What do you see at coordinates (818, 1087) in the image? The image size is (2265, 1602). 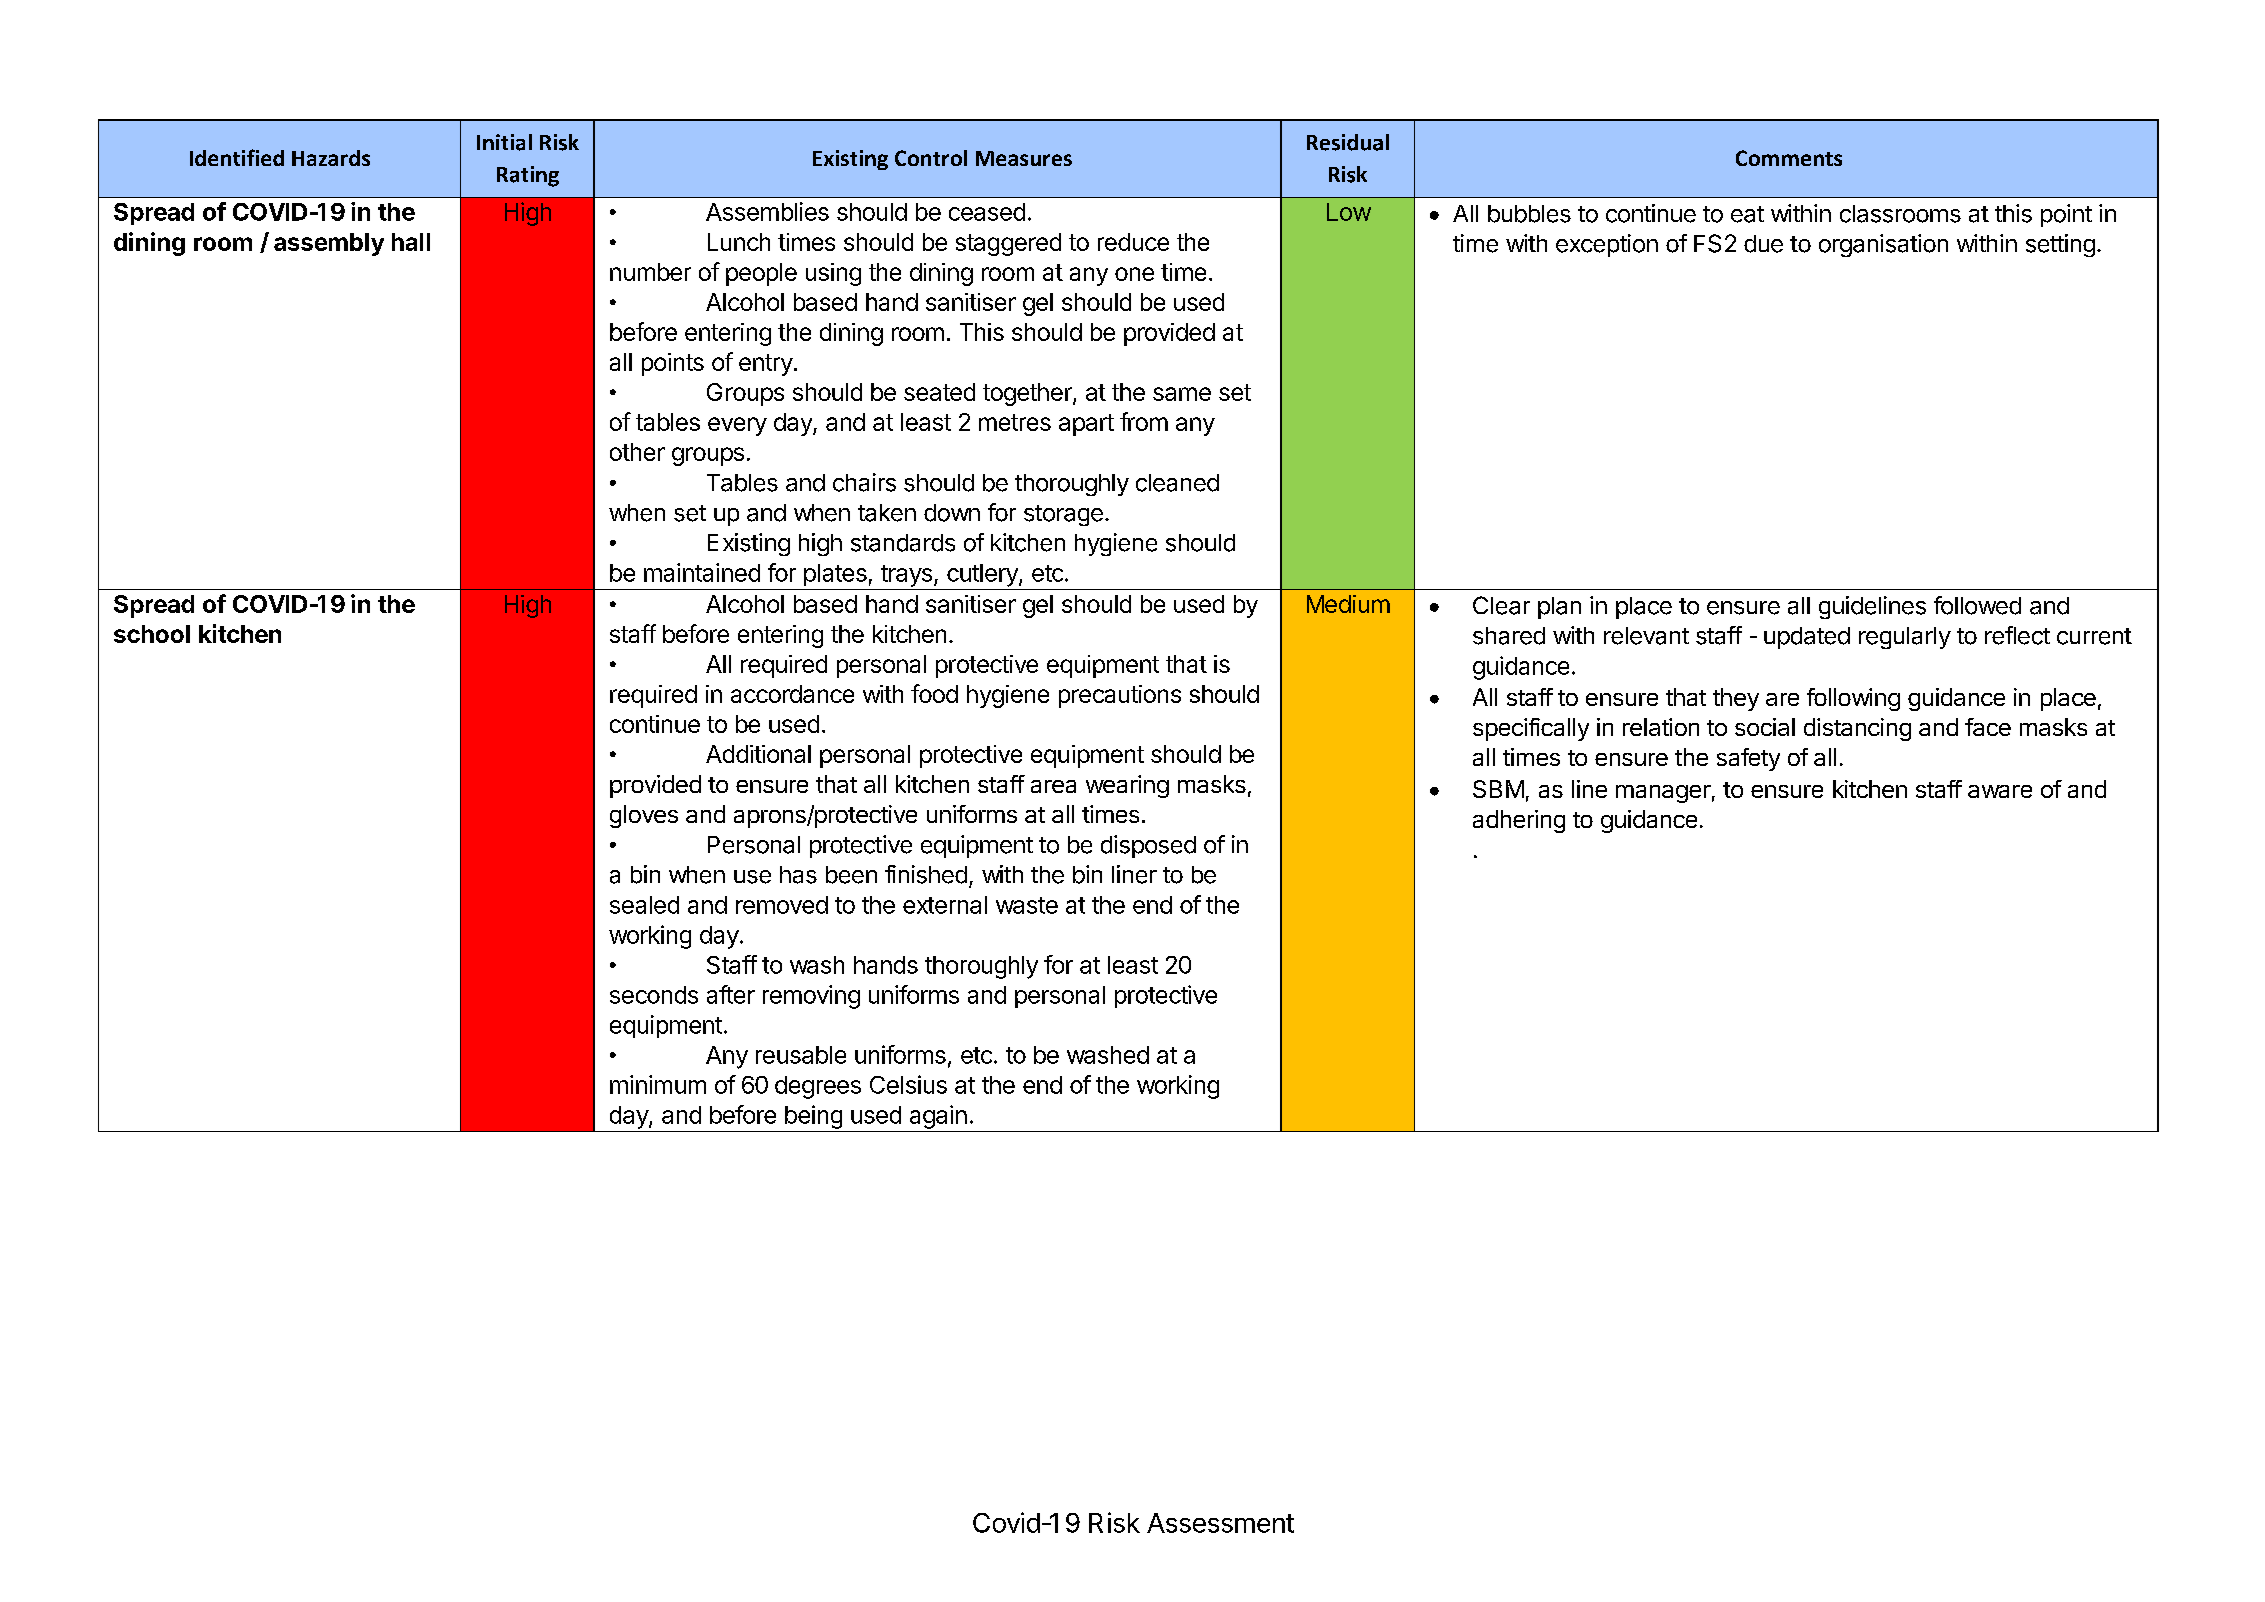 I see `degrees` at bounding box center [818, 1087].
